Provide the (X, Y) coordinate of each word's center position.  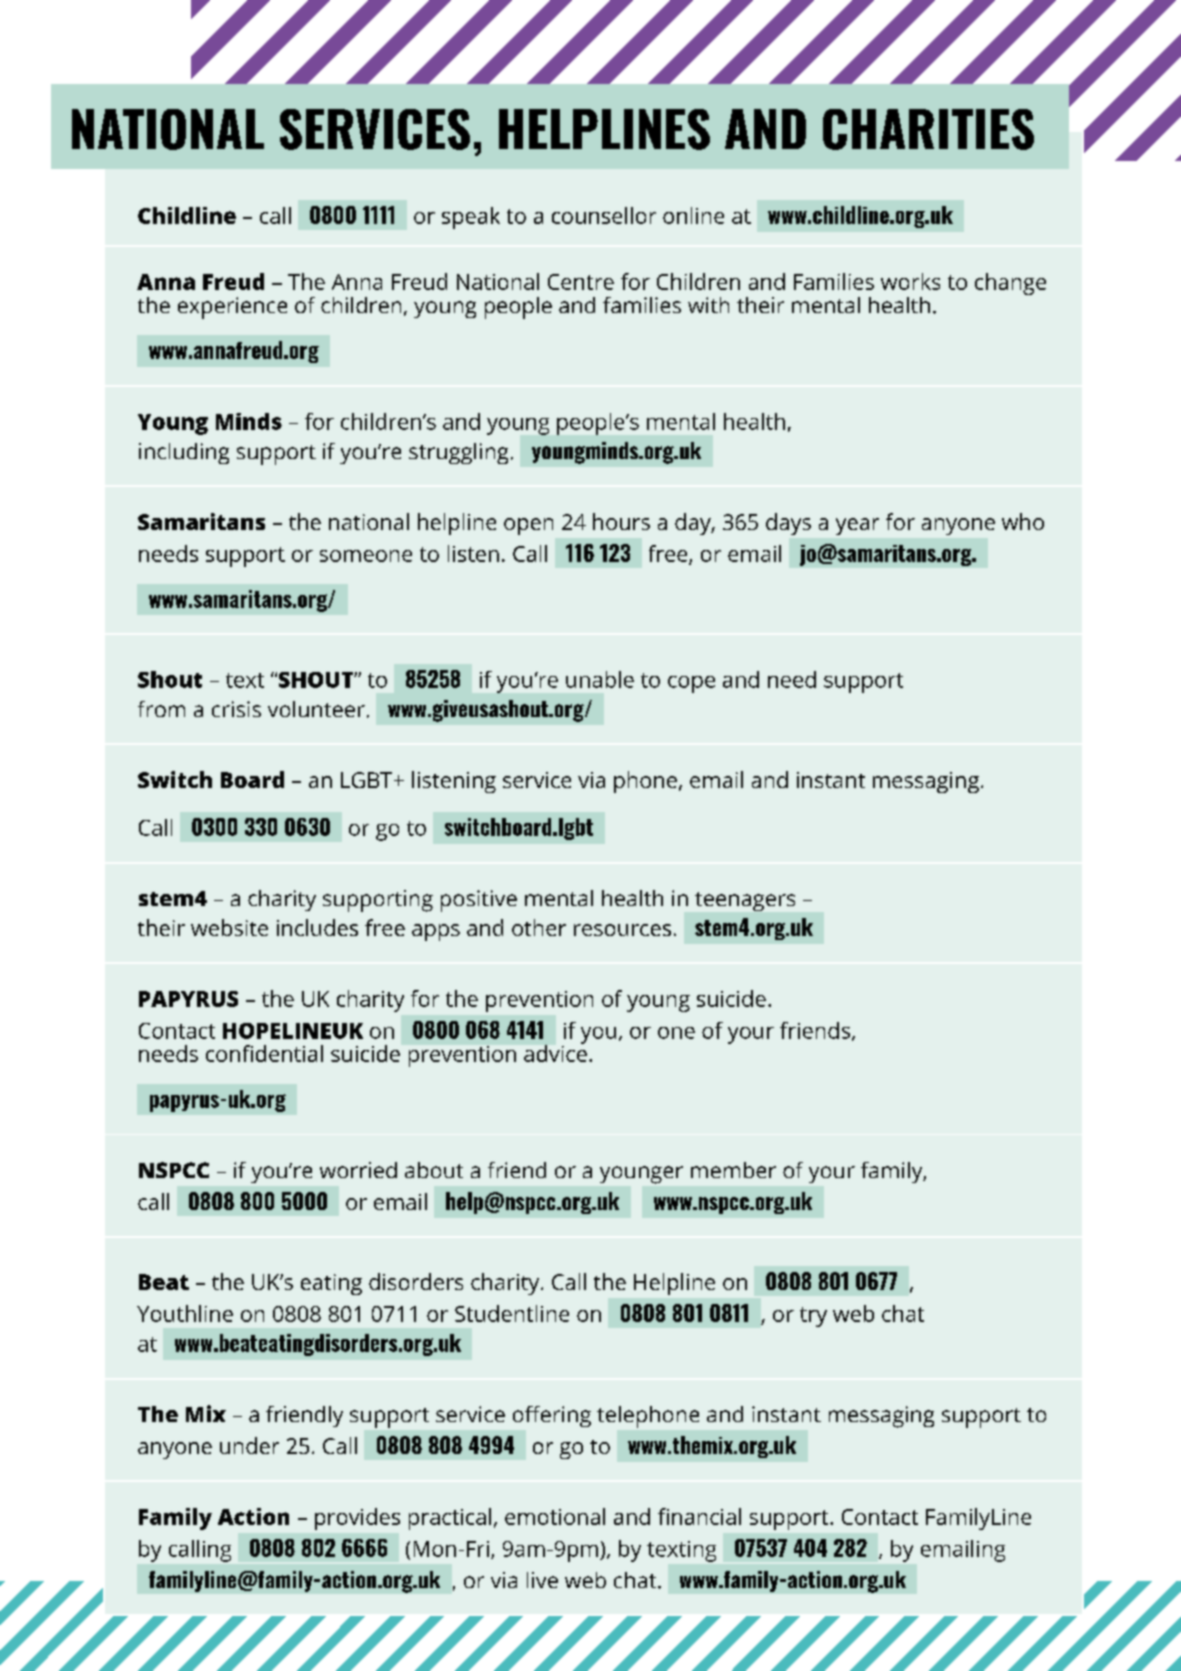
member (733, 1170)
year (857, 526)
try (813, 1317)
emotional (555, 1516)
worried (358, 1170)
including (184, 453)
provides (357, 1519)
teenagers (745, 901)
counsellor (604, 215)
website (229, 927)
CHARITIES (928, 129)
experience (232, 308)
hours (621, 521)
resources (622, 930)
